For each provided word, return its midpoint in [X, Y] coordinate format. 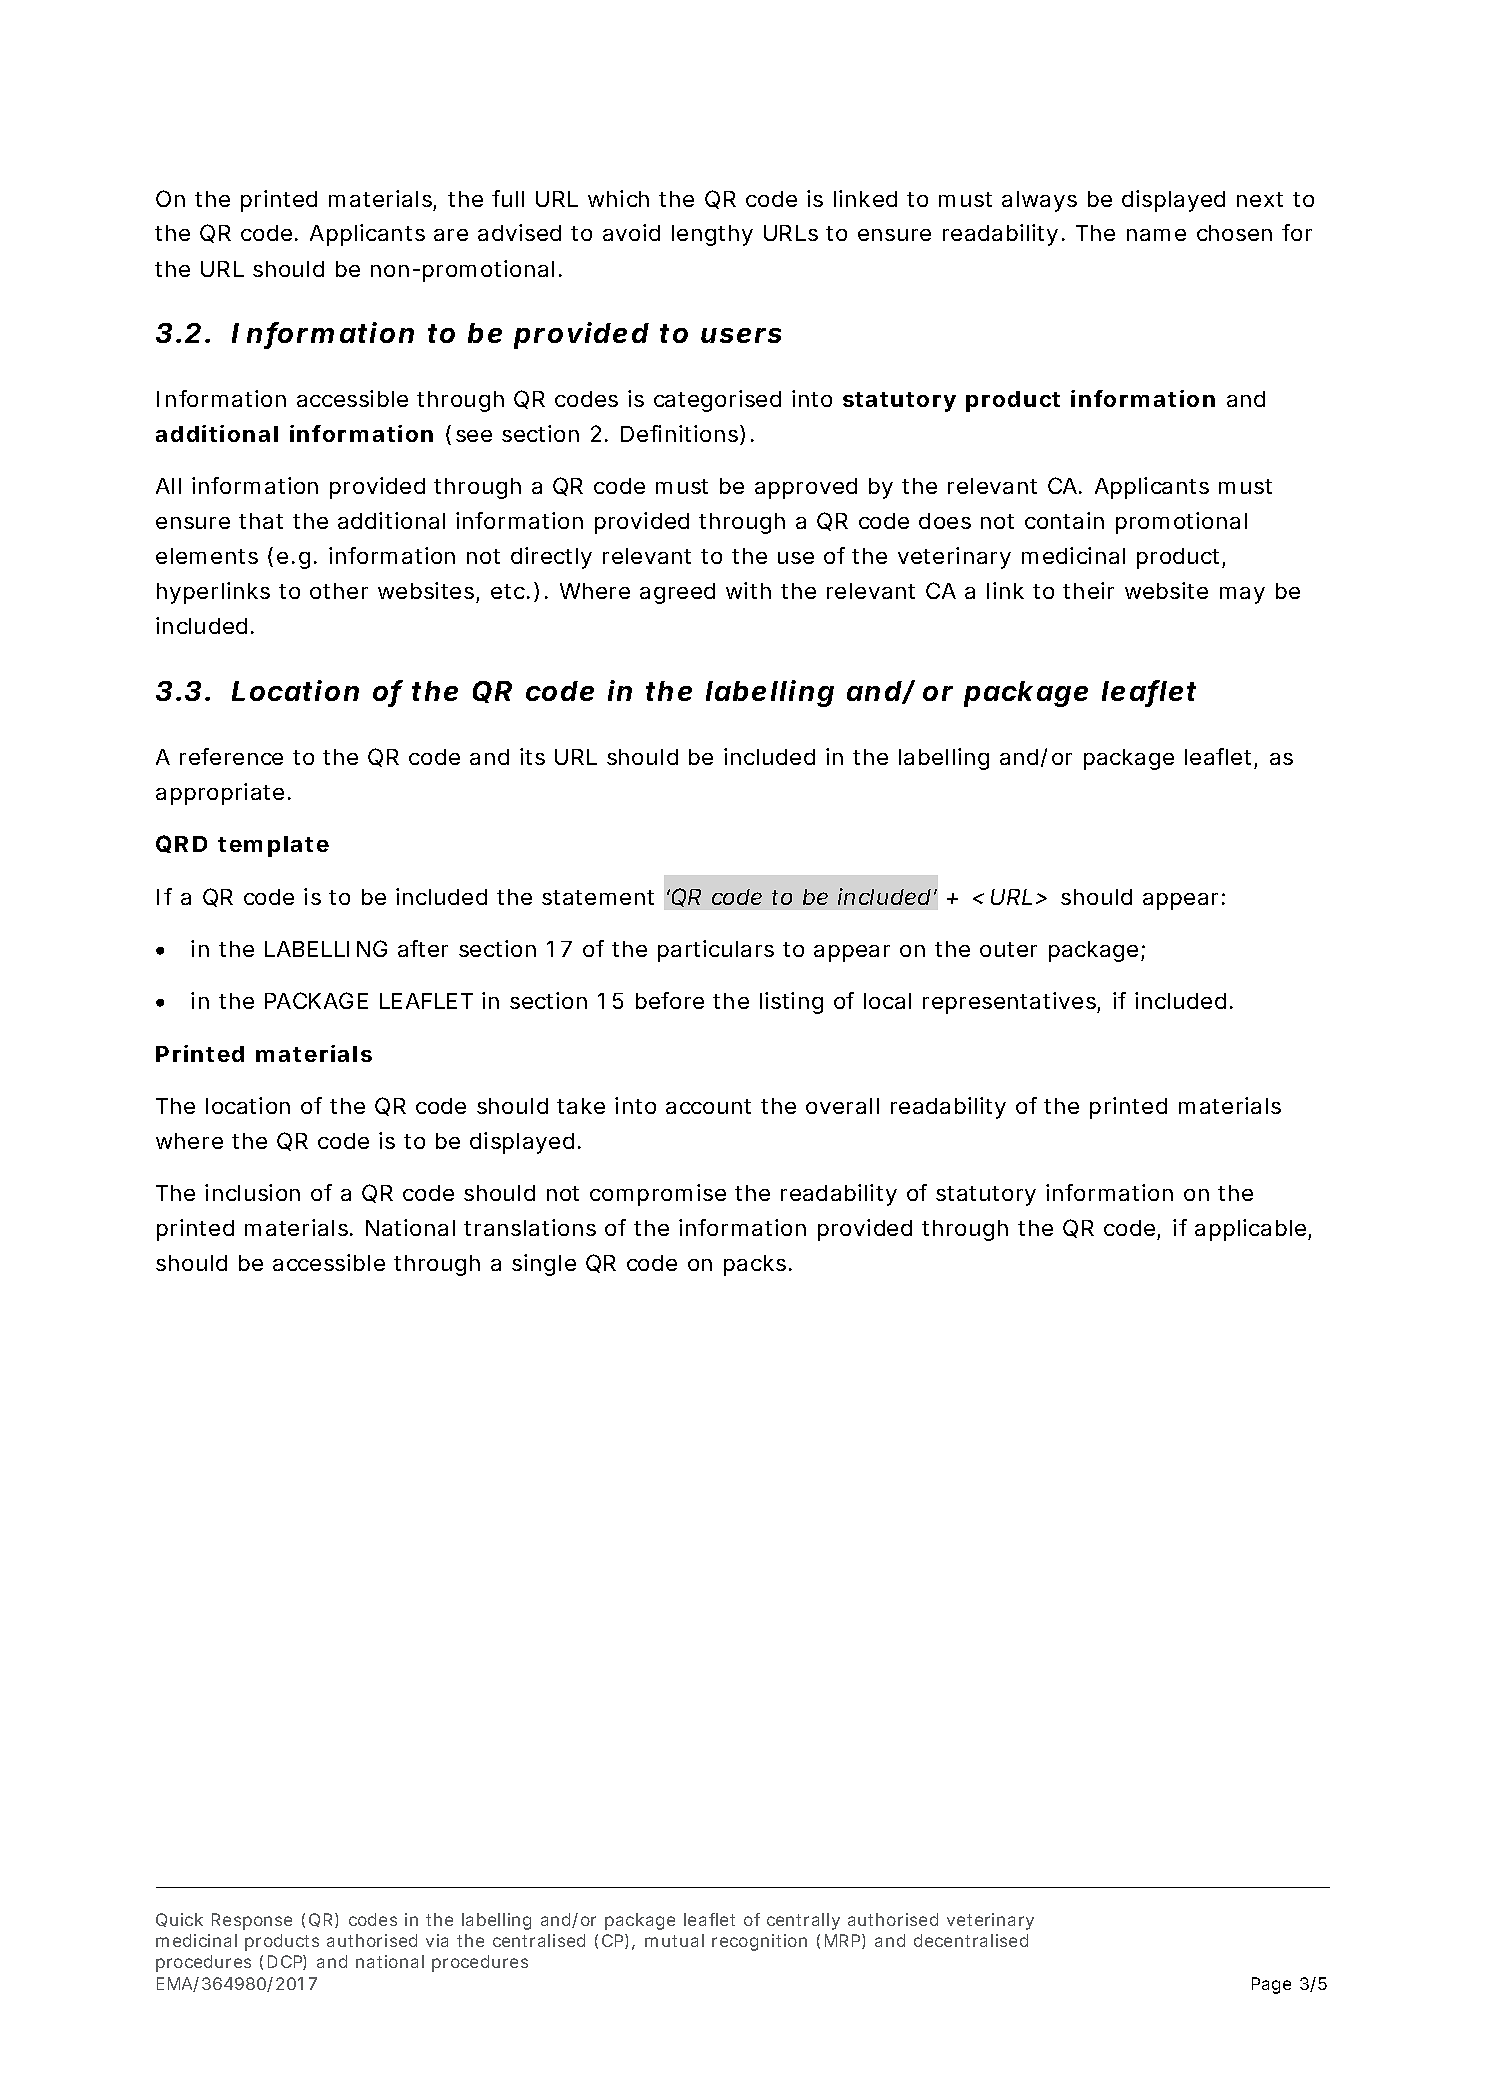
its [532, 756]
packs [755, 1265]
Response [252, 1921]
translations [530, 1227]
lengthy [712, 235]
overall [842, 1106]
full [508, 198]
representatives [1009, 1003]
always [1039, 201]
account [708, 1106]
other [339, 591]
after [423, 948]
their [1088, 590]
